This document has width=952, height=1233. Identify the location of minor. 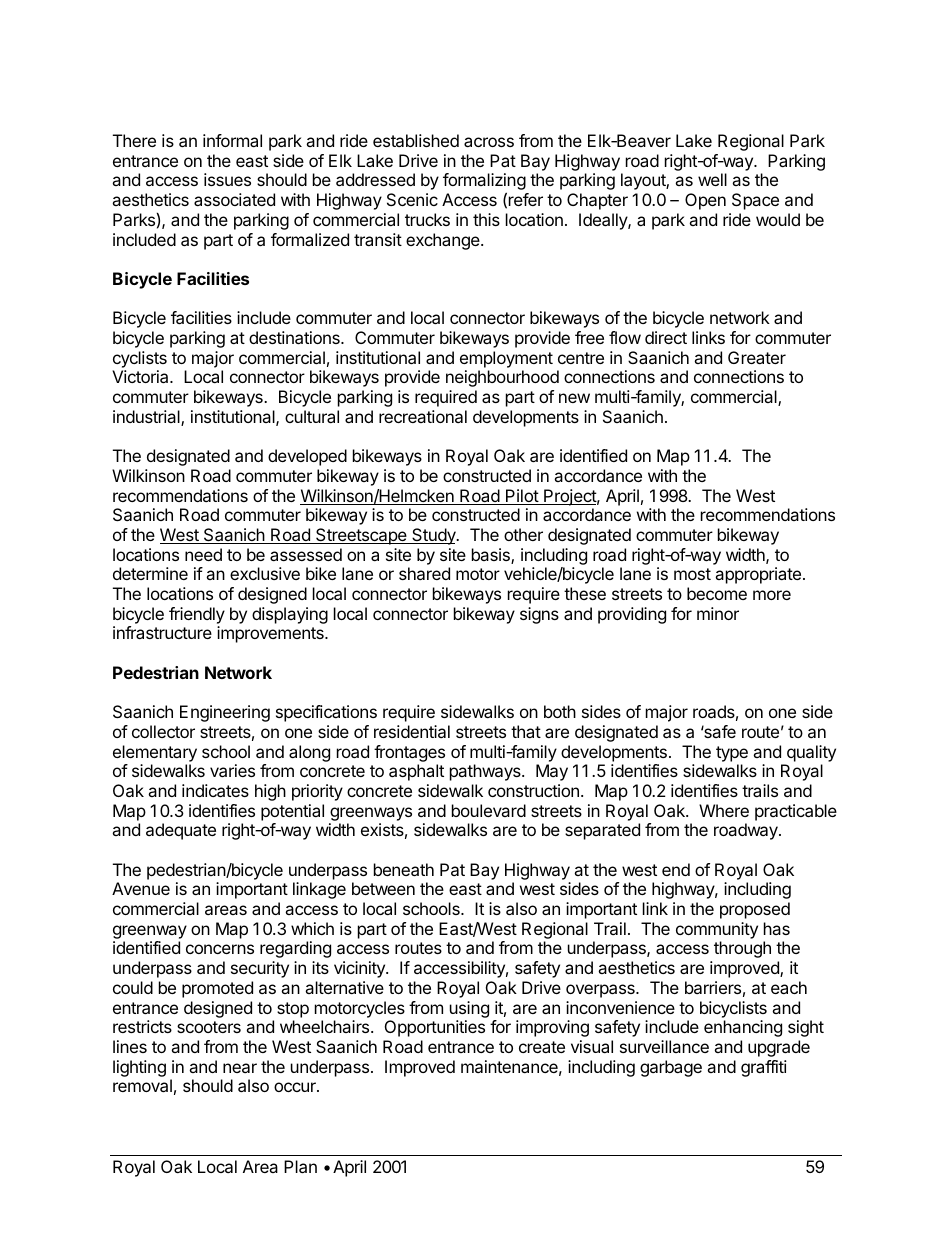
(718, 613).
